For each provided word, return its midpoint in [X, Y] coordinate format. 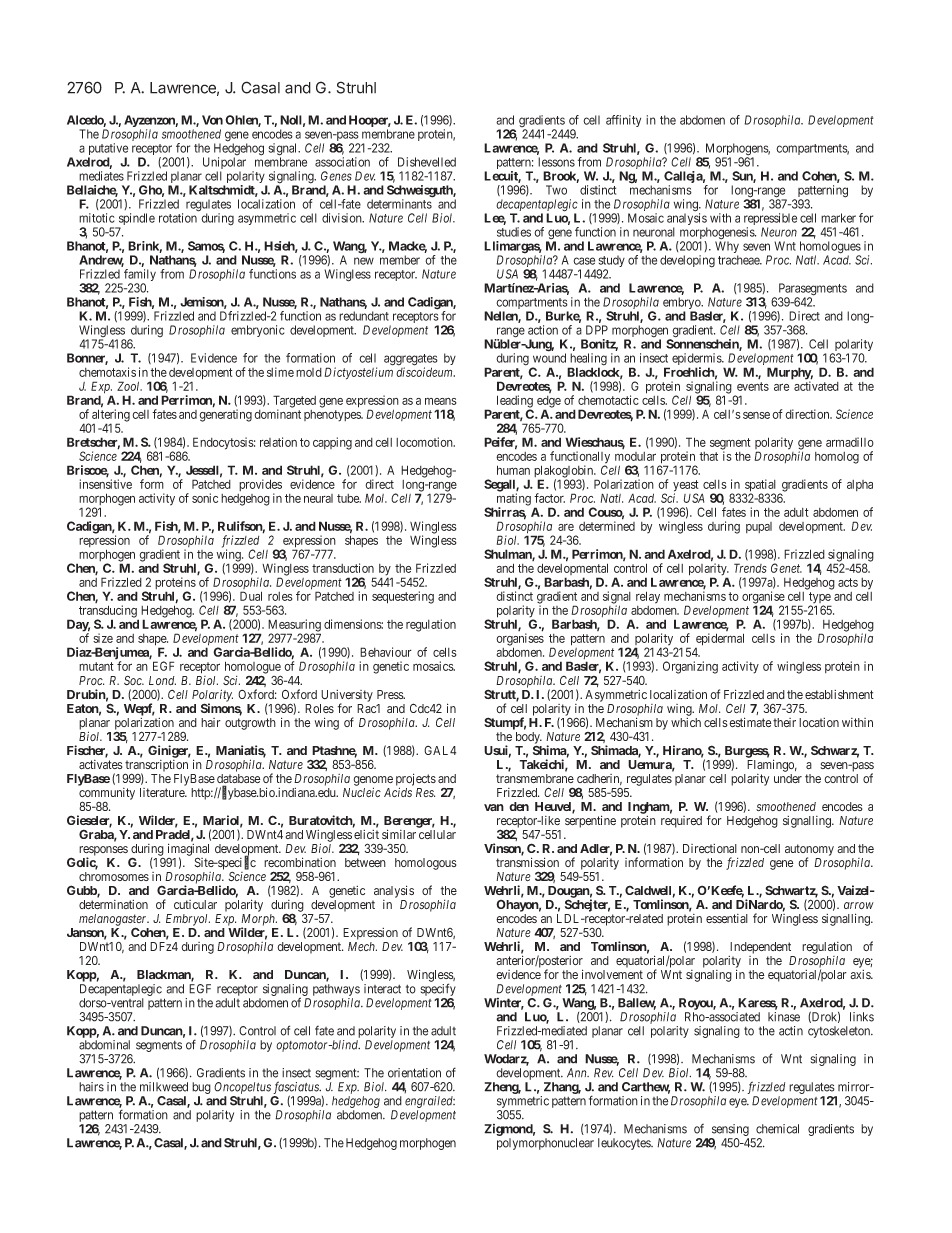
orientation [414, 1073]
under [788, 778]
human [513, 470]
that [708, 456]
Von [212, 120]
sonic [205, 498]
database [239, 780]
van [494, 807]
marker [838, 218]
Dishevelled [427, 162]
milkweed [164, 1087]
